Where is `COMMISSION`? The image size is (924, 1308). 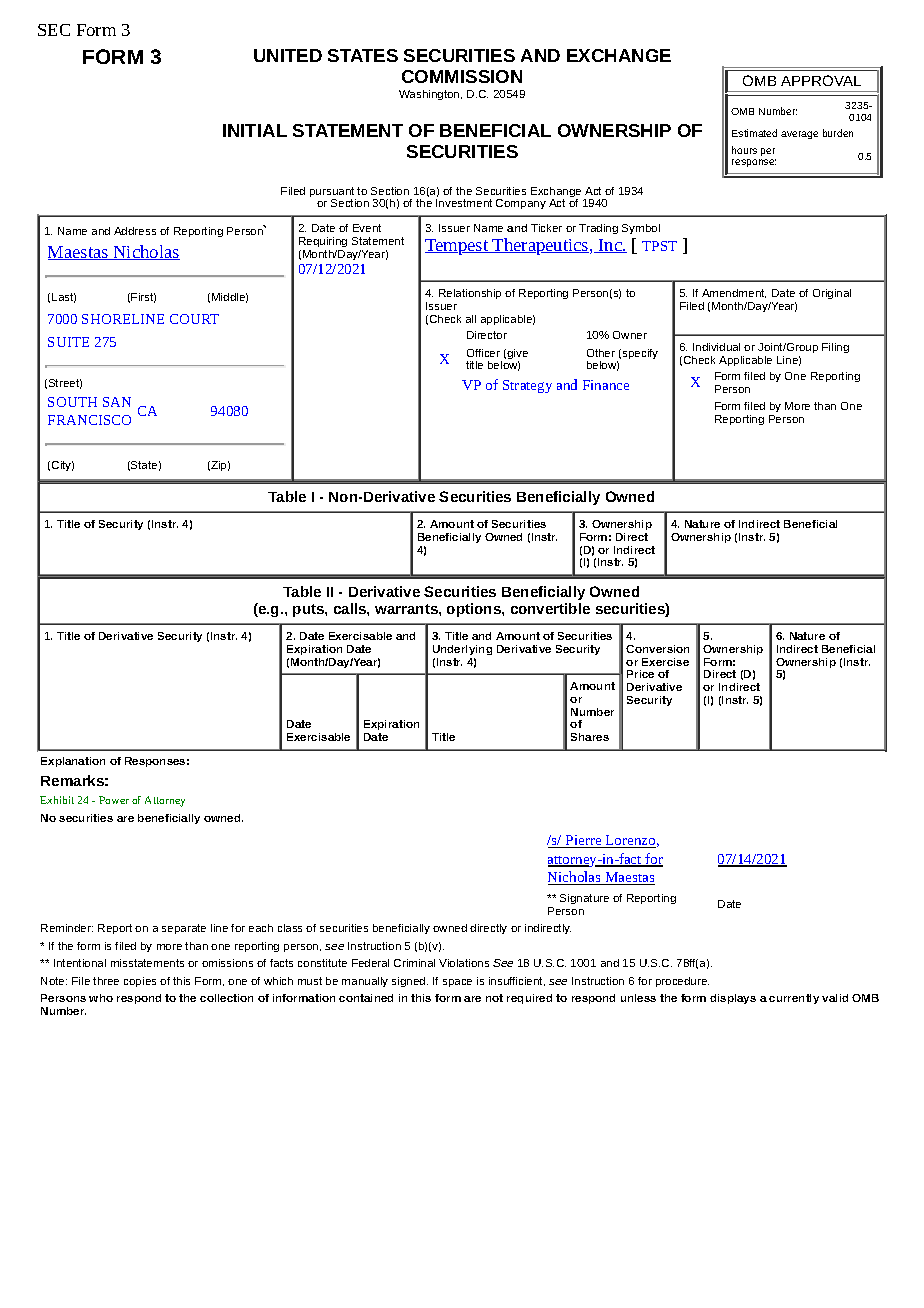 COMMISSION is located at coordinates (462, 76).
